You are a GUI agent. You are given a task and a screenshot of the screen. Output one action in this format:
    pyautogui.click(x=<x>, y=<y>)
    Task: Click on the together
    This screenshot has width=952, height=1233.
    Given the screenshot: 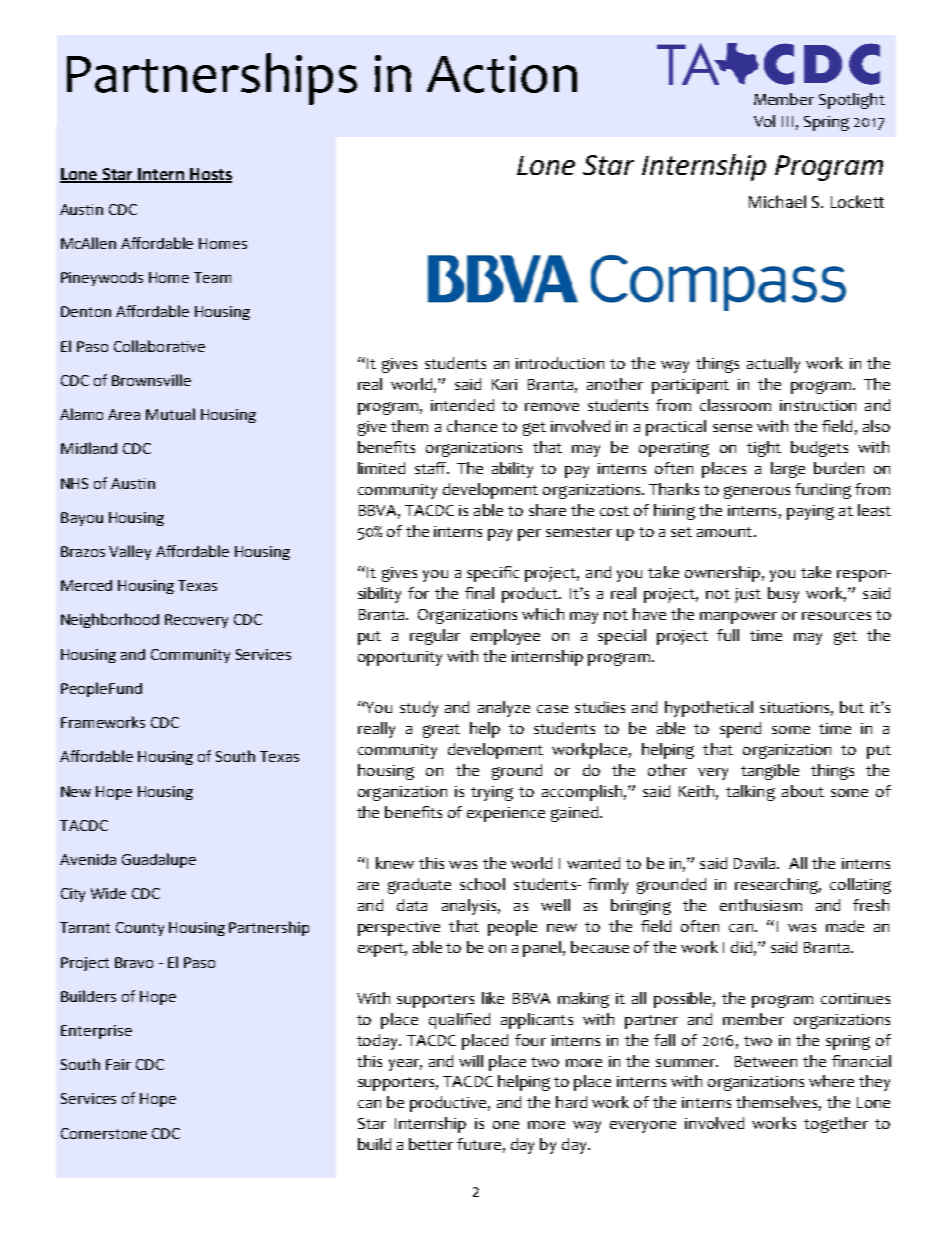 What is the action you would take?
    pyautogui.click(x=836, y=1125)
